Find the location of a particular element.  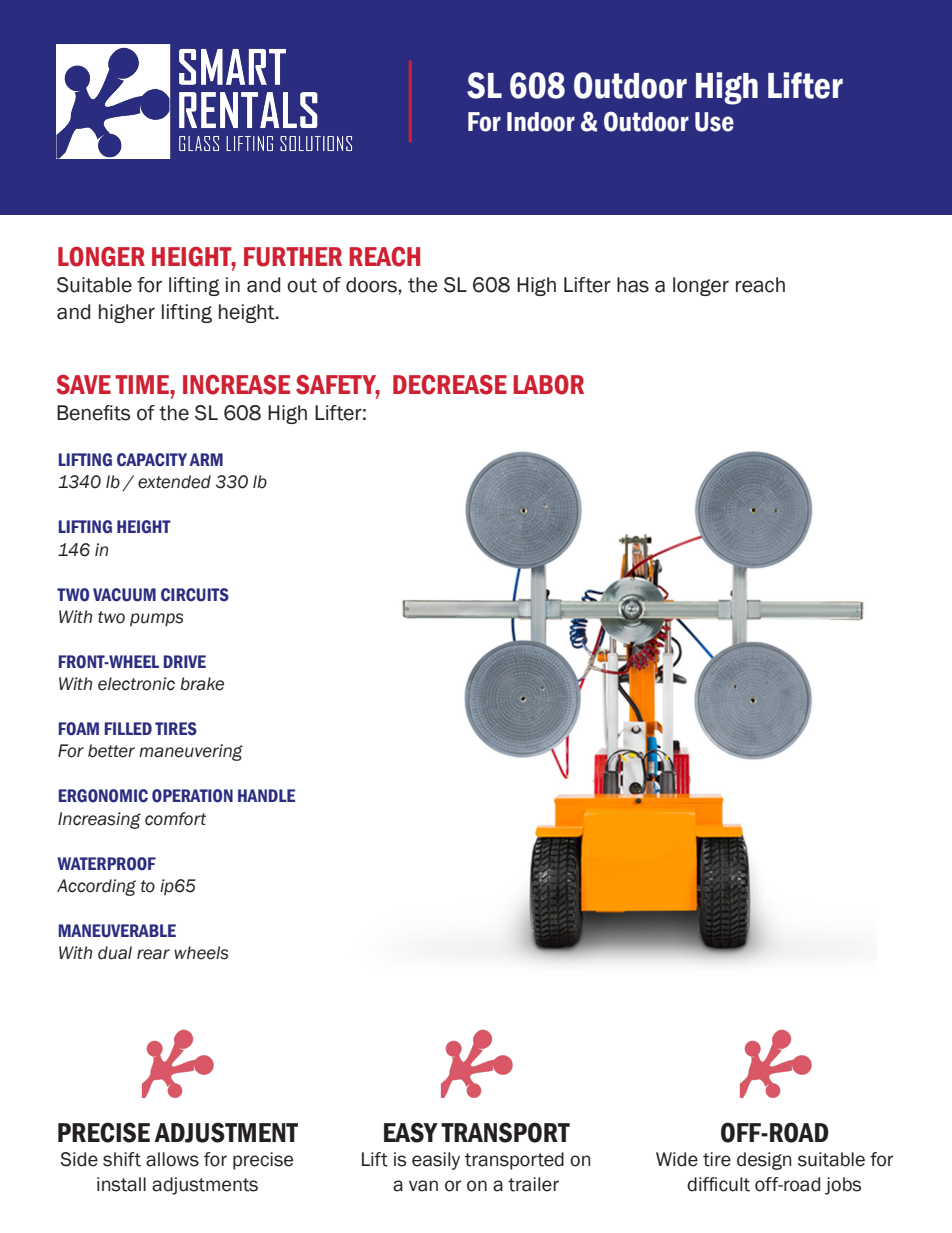

LABOR is located at coordinates (548, 385).
